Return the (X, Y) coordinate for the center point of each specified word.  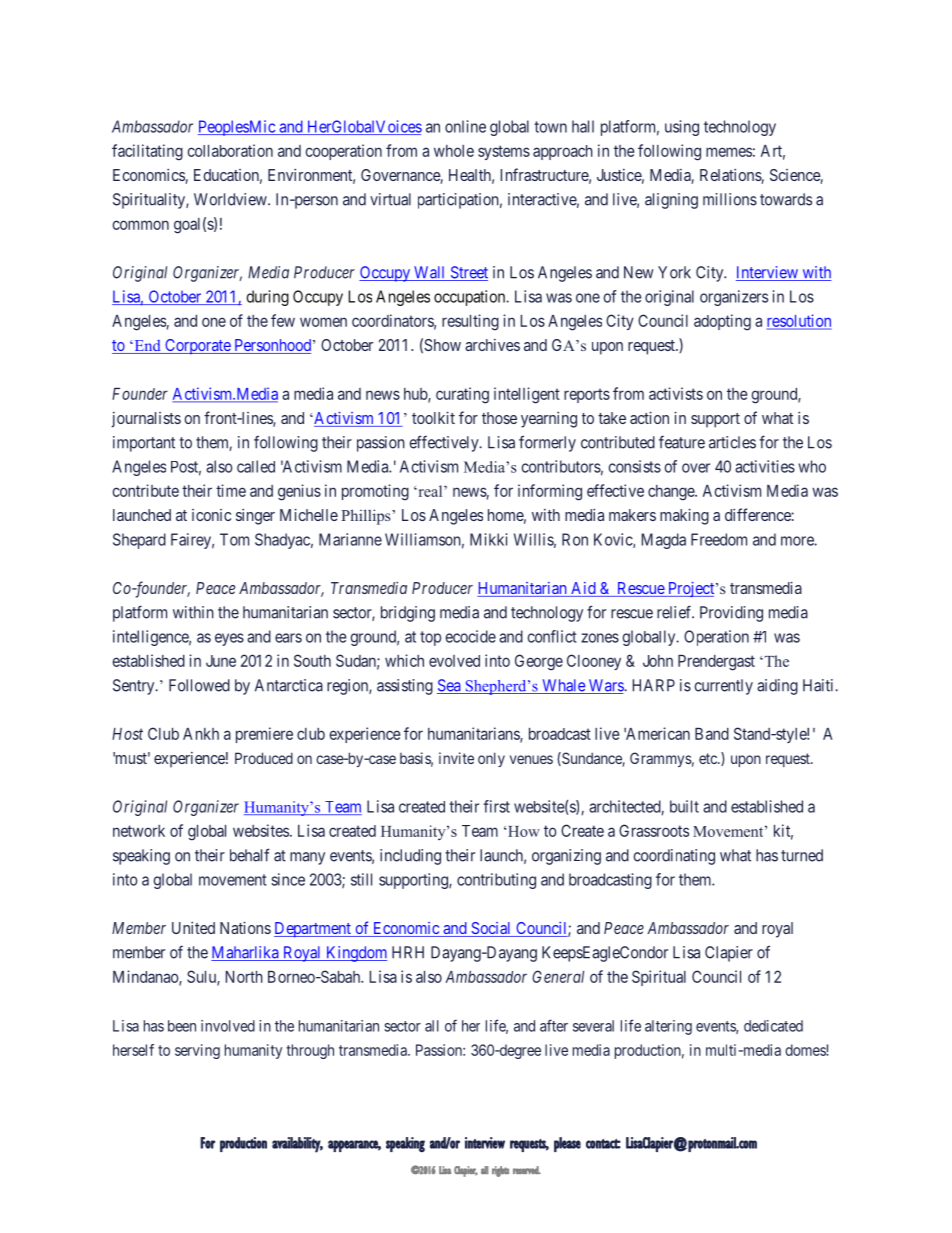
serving (197, 1051)
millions (730, 199)
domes (806, 1050)
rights (500, 1171)
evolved (454, 661)
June (221, 661)
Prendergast (716, 663)
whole (454, 151)
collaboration (230, 150)
